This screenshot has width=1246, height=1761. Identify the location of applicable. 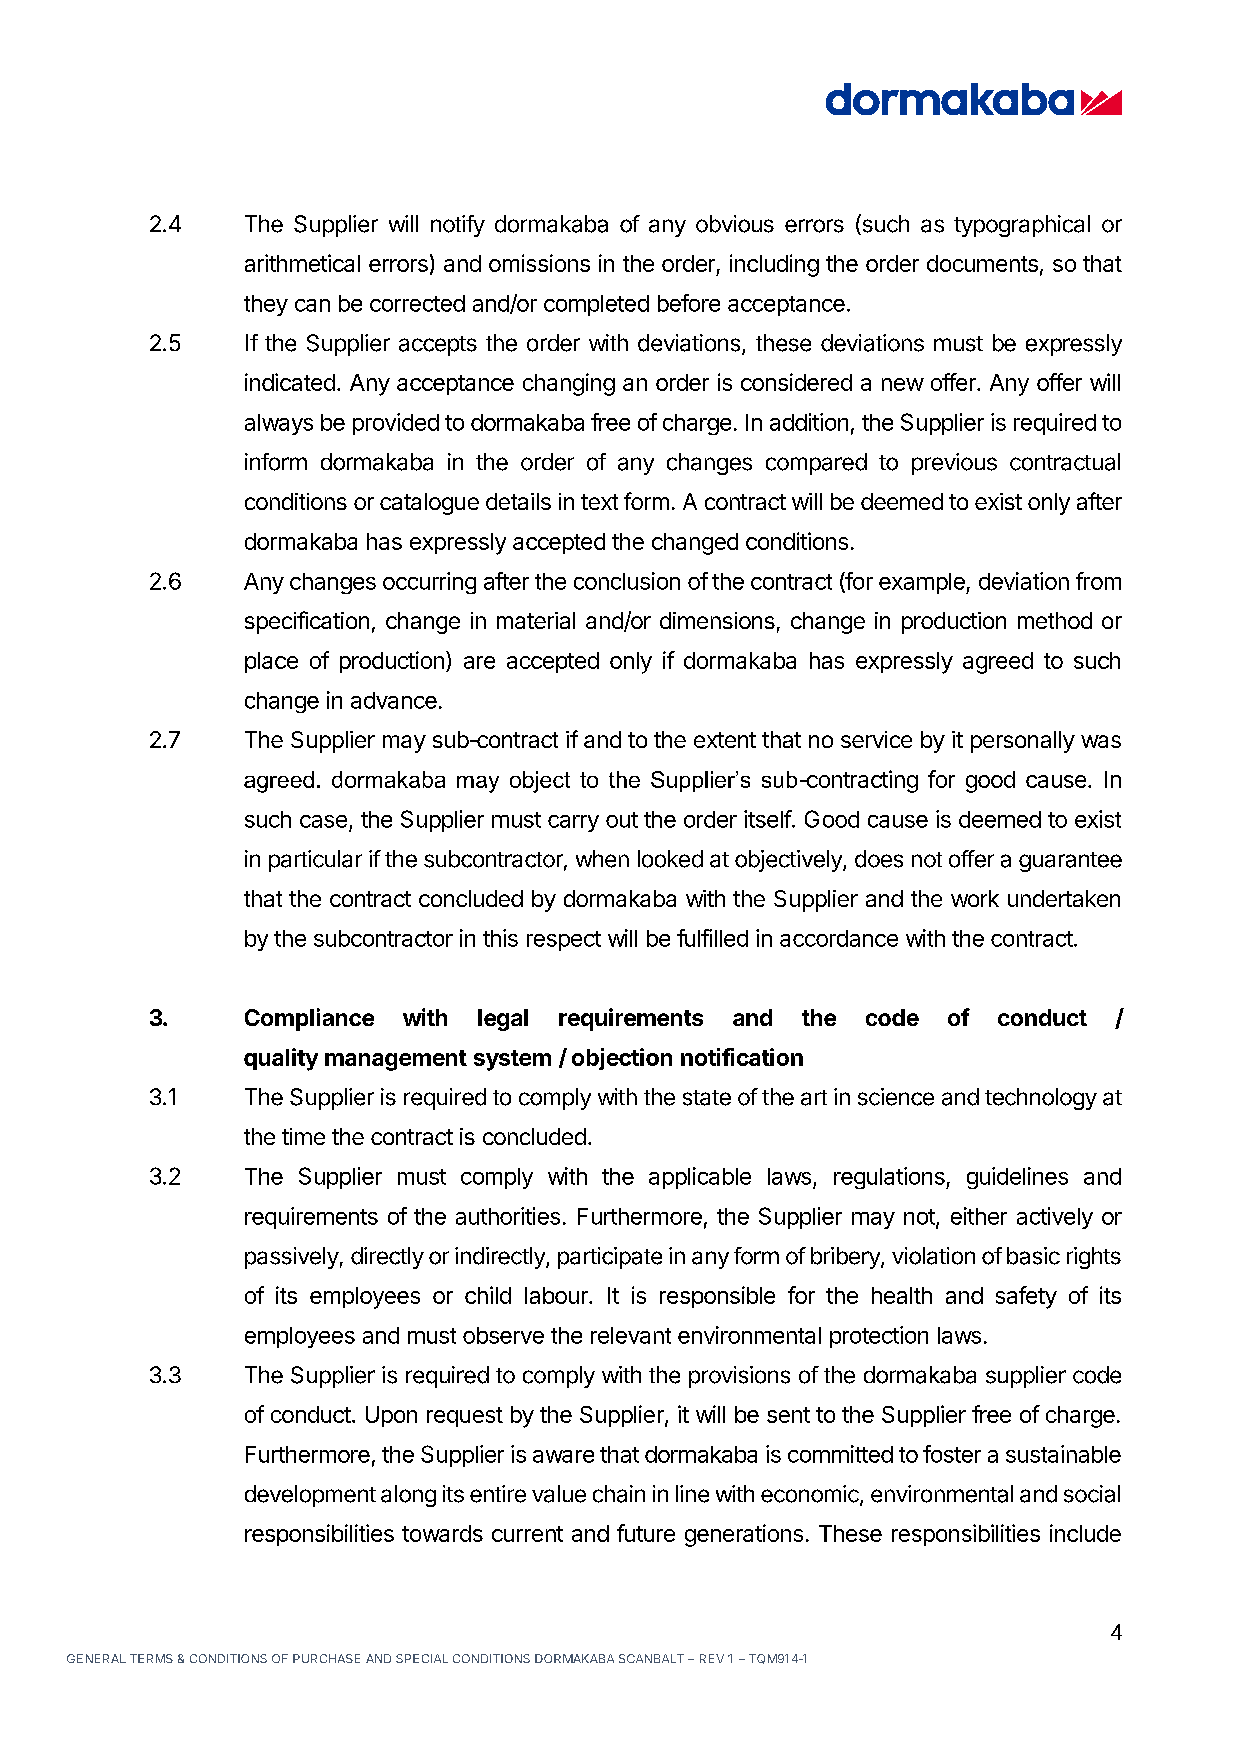
(700, 1178).
